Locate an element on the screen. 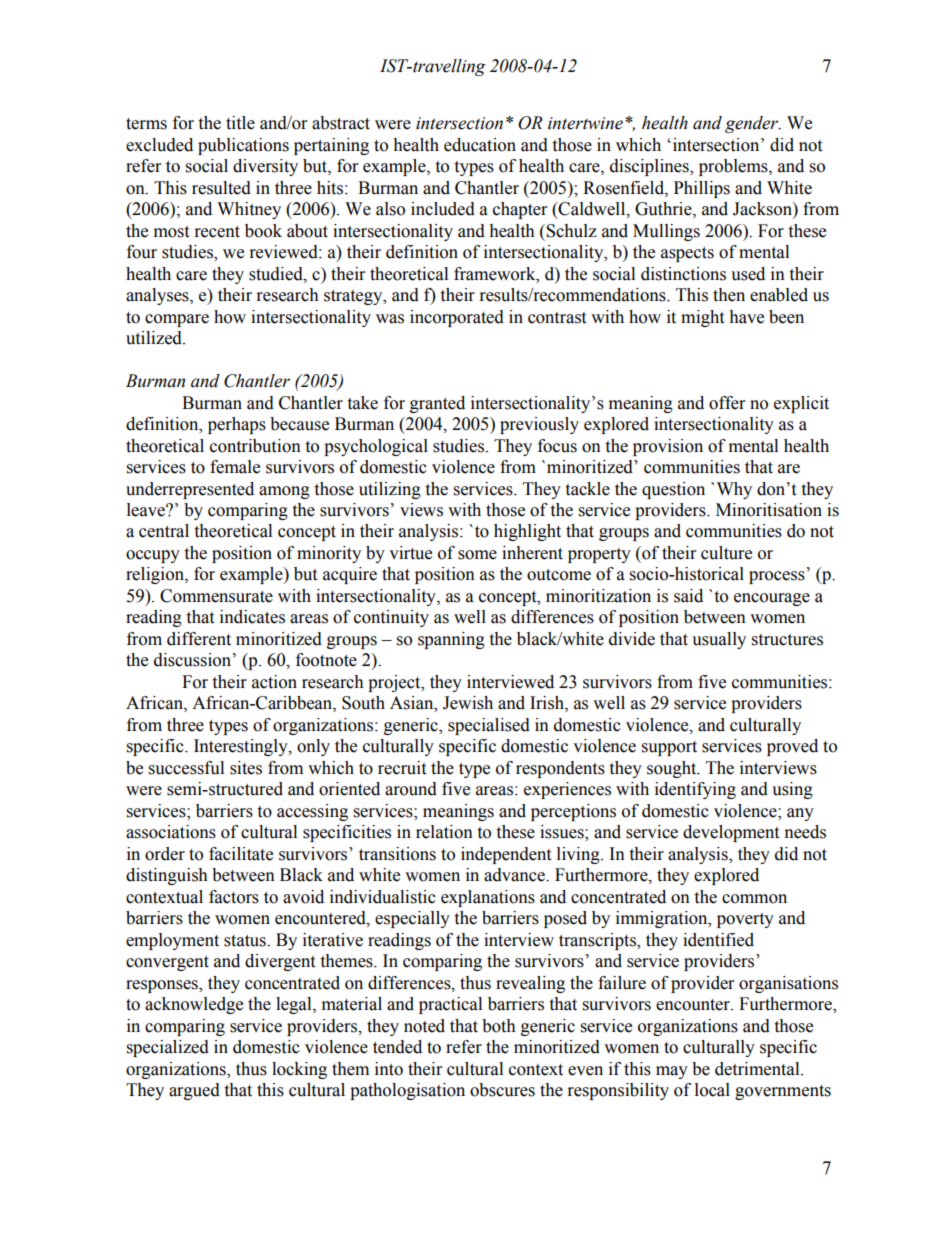 This screenshot has height=1233, width=952. publications is located at coordinates (243, 146).
